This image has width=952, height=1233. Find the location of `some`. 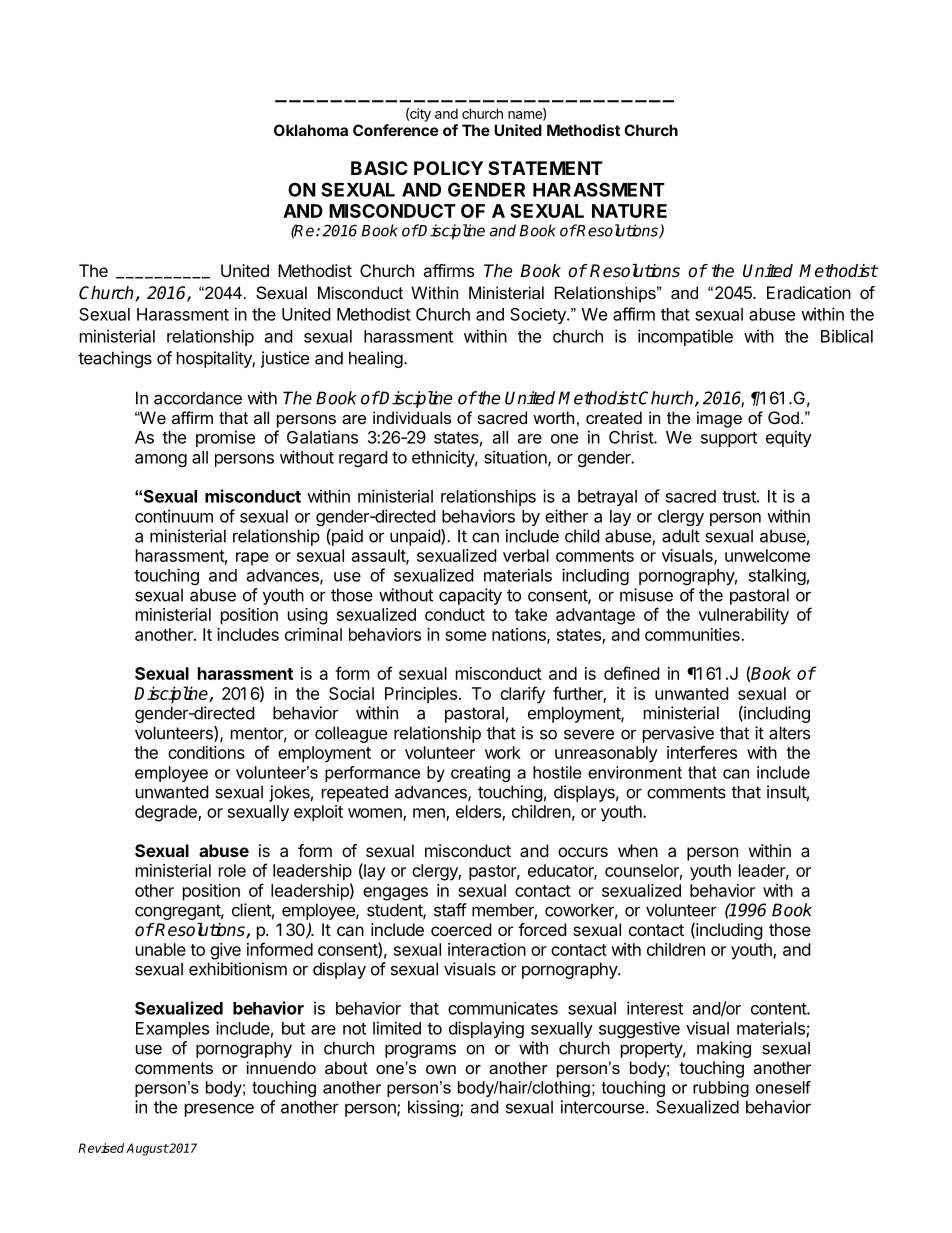

some is located at coordinates (465, 636).
